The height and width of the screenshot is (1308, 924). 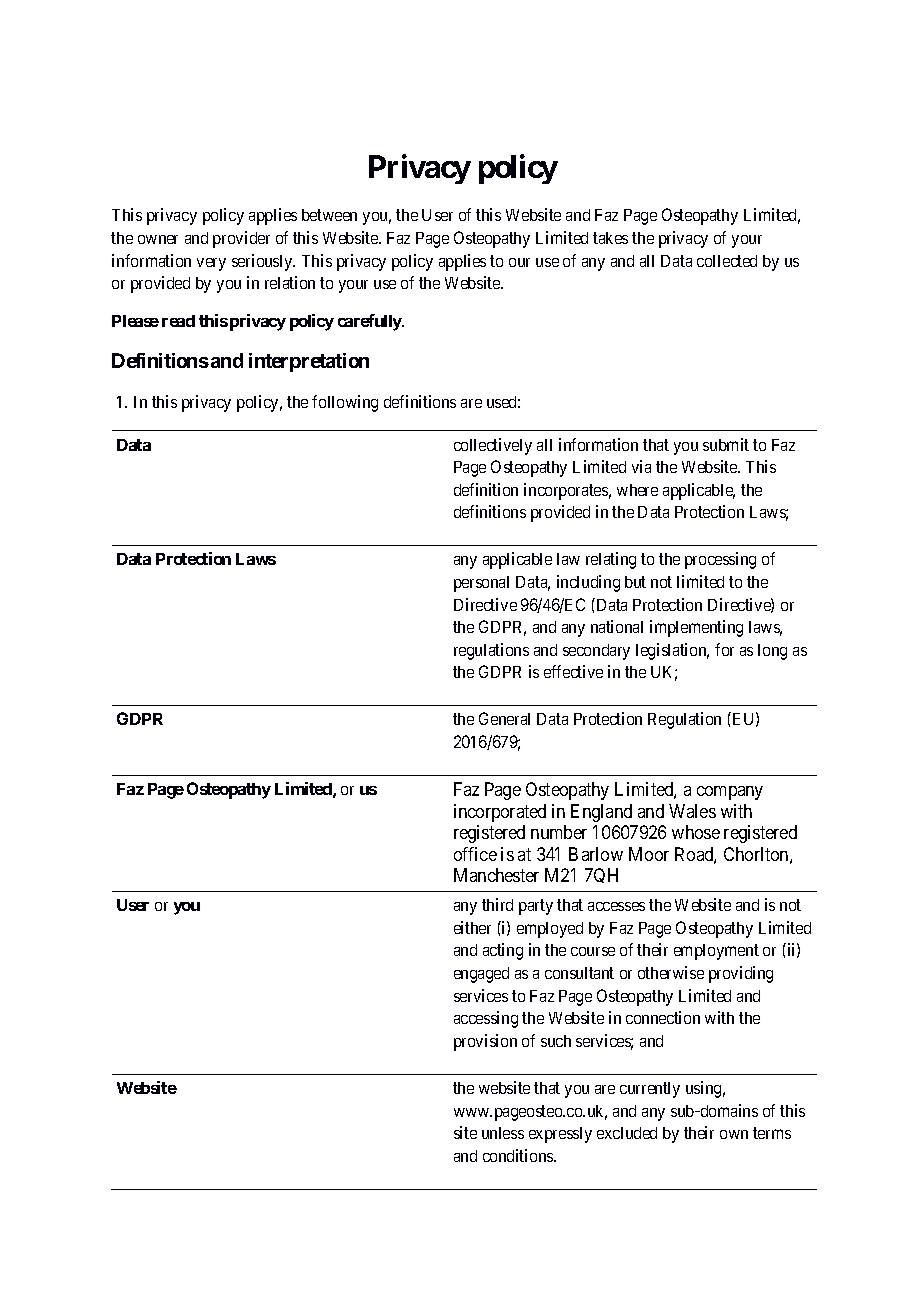 I want to click on interpretation, so click(x=309, y=362).
